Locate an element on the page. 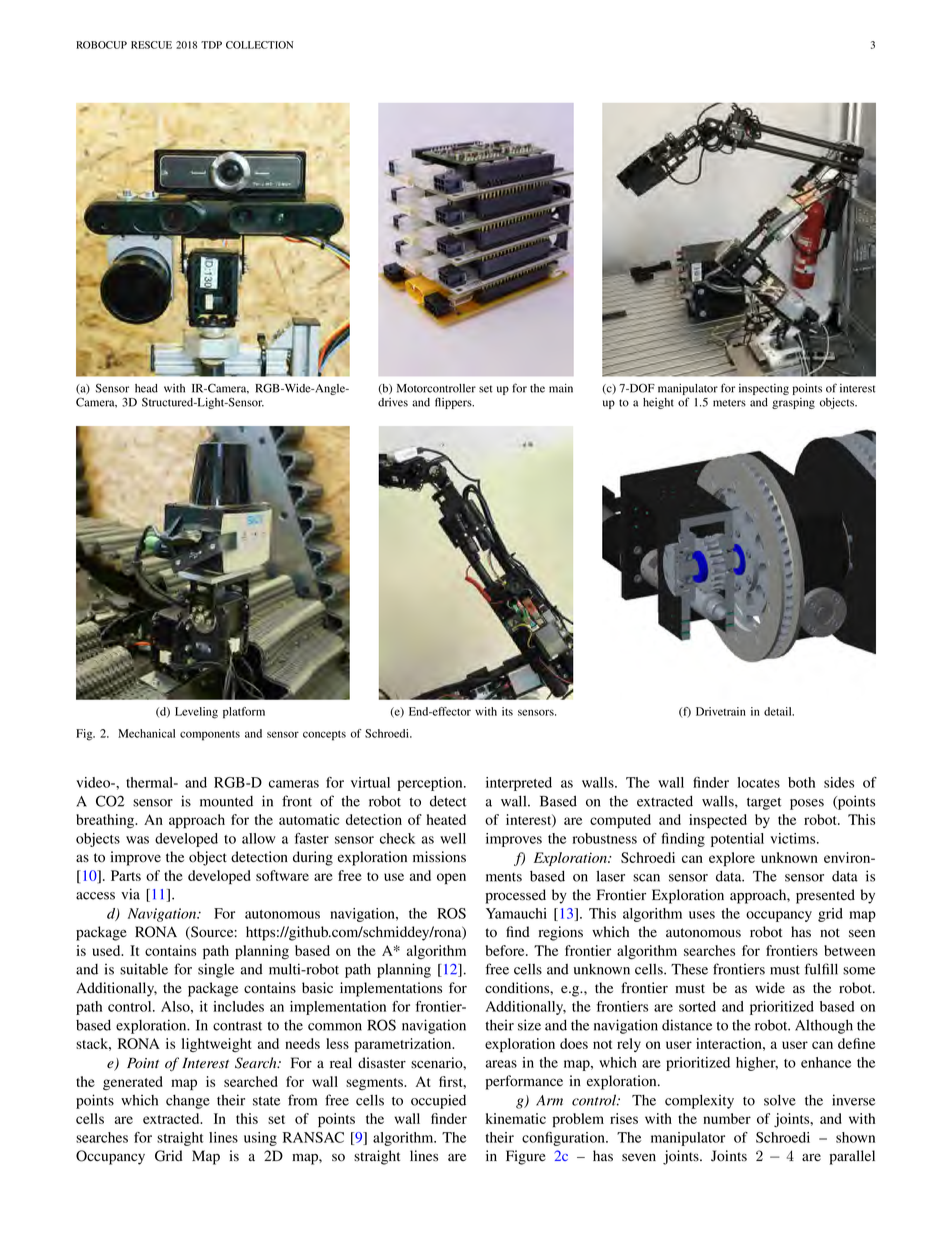  grasping is located at coordinates (793, 403).
